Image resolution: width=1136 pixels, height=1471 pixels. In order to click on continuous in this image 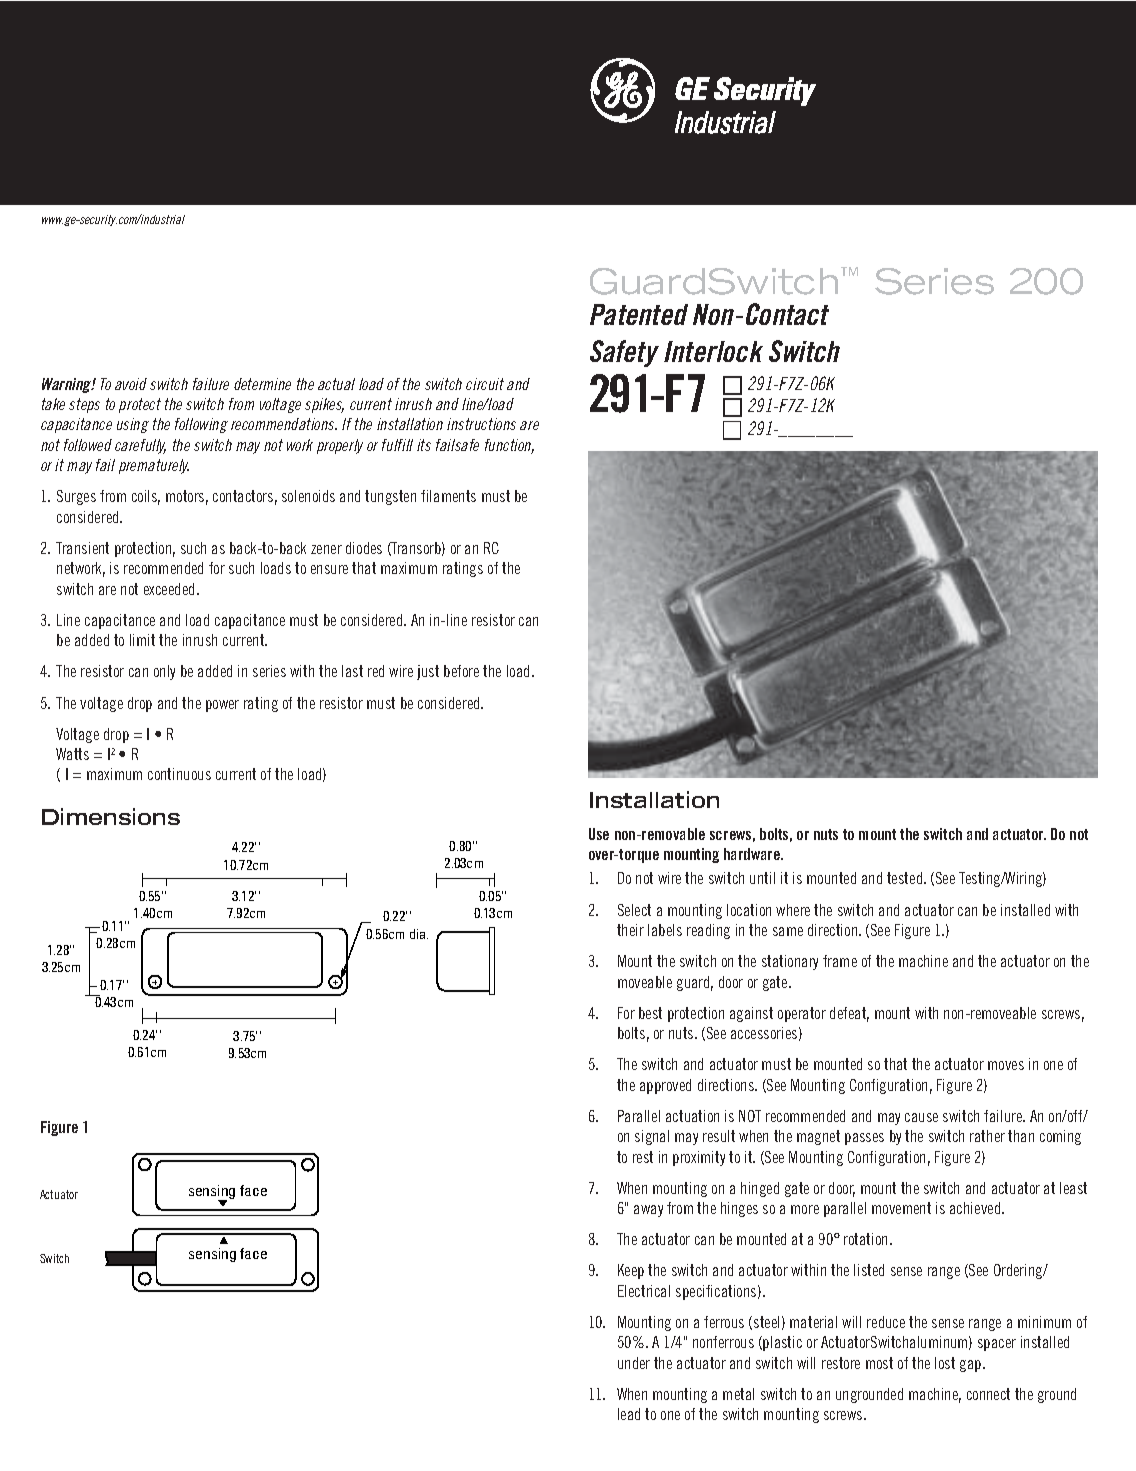, I will do `click(179, 774)`.
